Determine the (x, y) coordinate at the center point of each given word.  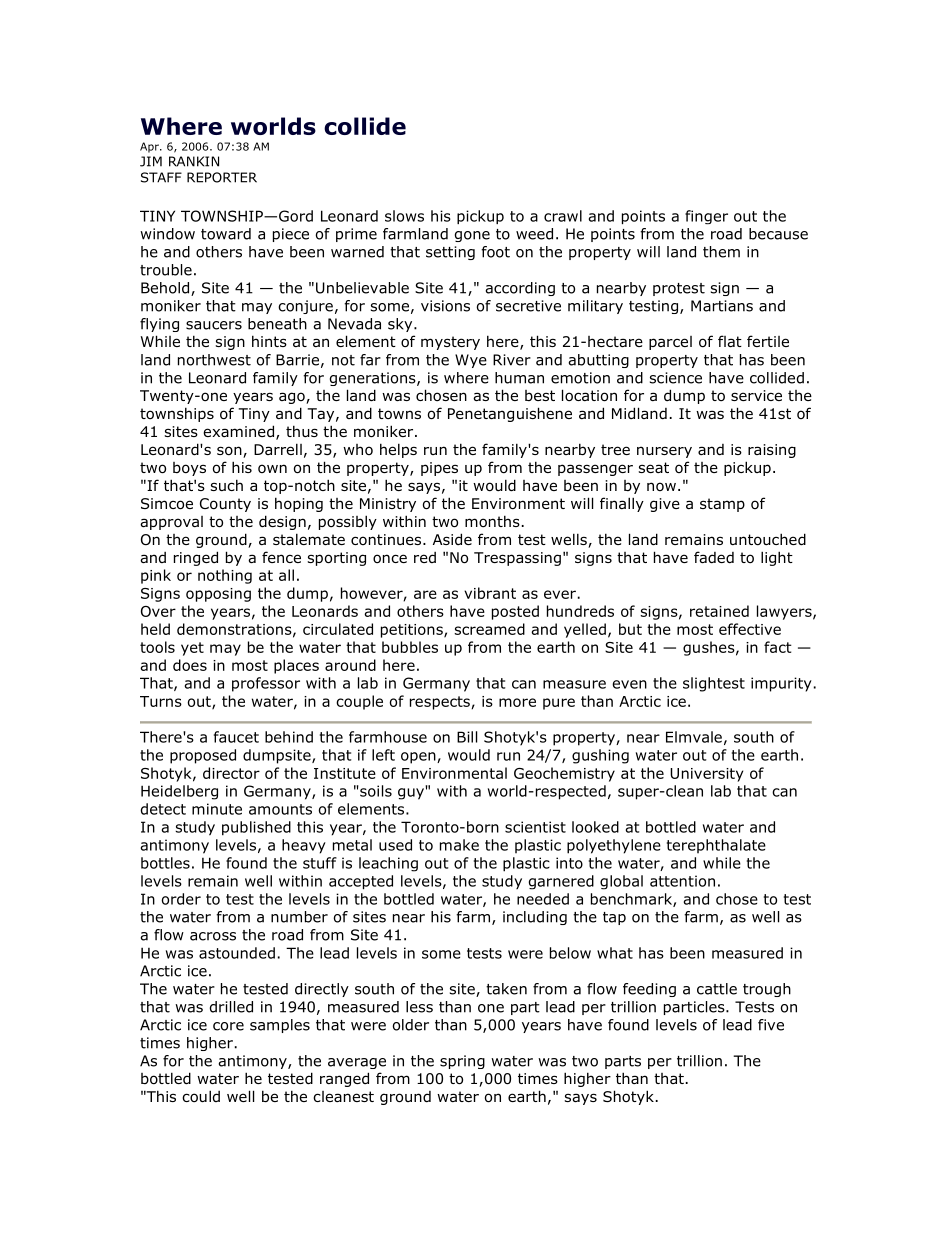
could (201, 1096)
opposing (218, 595)
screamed (489, 629)
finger (706, 217)
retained (719, 611)
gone (472, 236)
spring (462, 1062)
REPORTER (222, 177)
